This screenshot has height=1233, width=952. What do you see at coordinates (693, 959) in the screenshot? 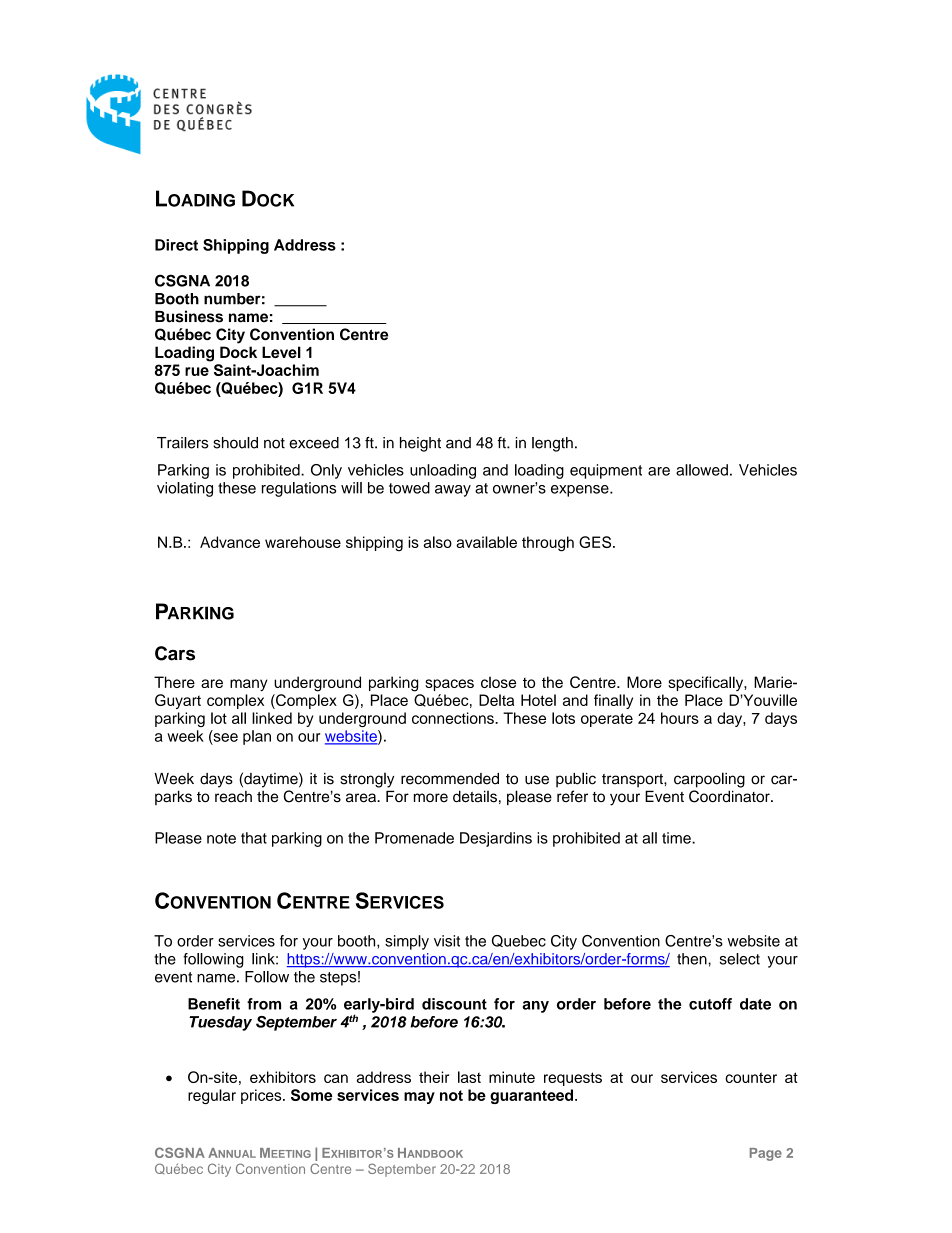
I see `then` at bounding box center [693, 959].
